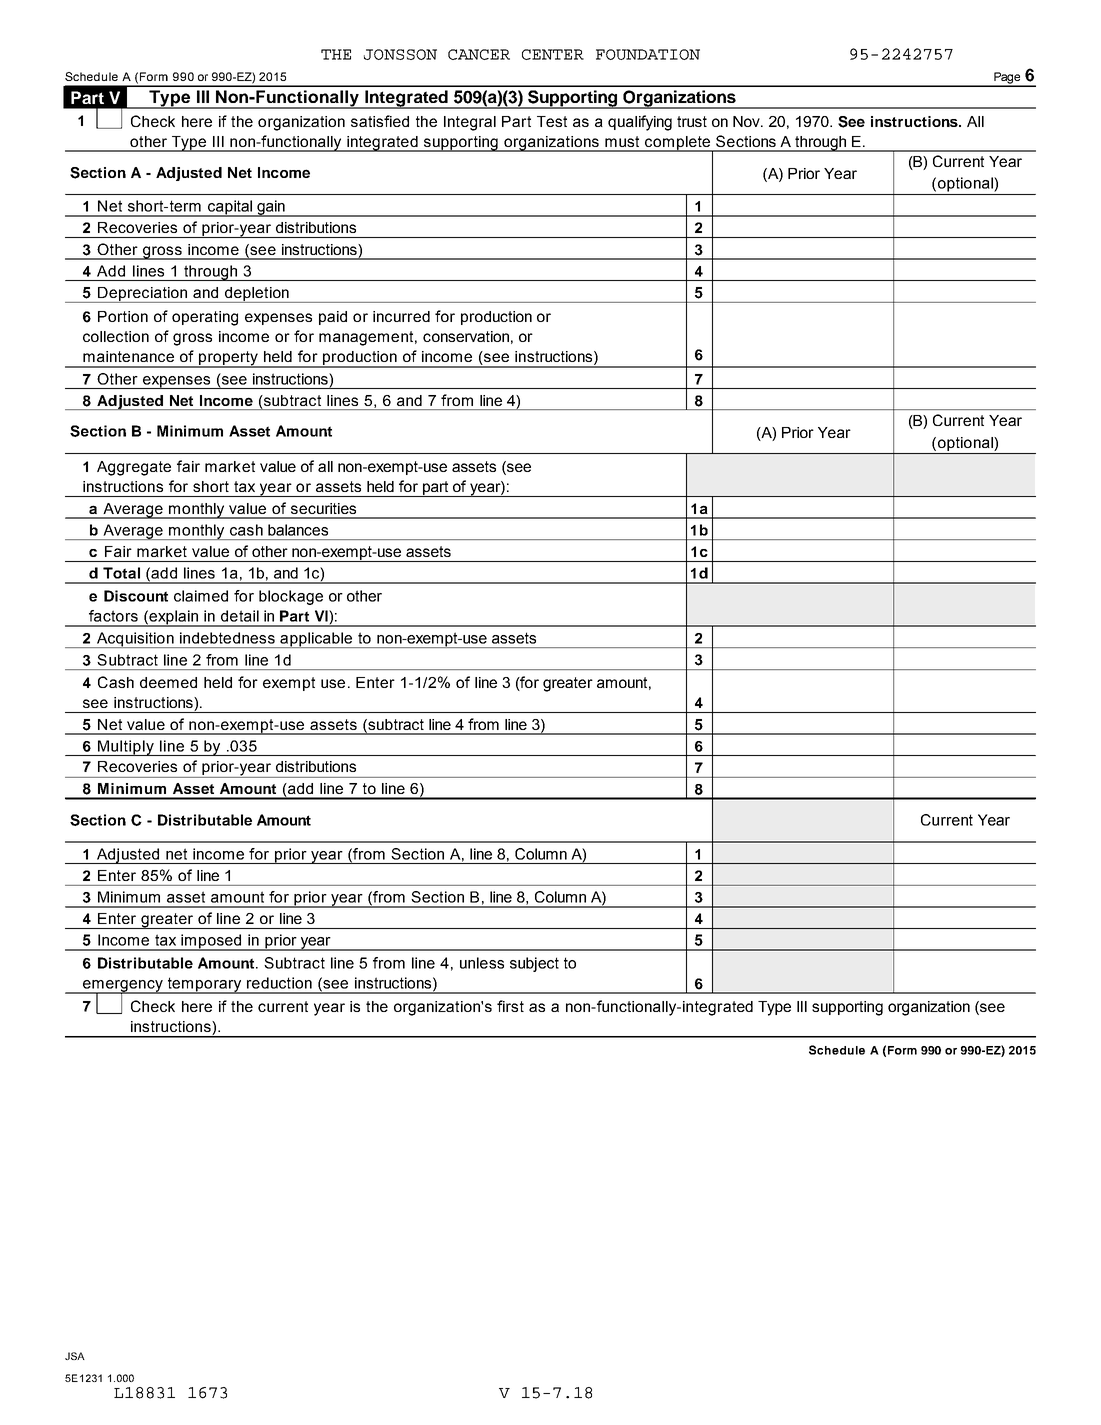 Image resolution: width=1101 pixels, height=1425 pixels. What do you see at coordinates (204, 985) in the screenshot?
I see `temporary` at bounding box center [204, 985].
